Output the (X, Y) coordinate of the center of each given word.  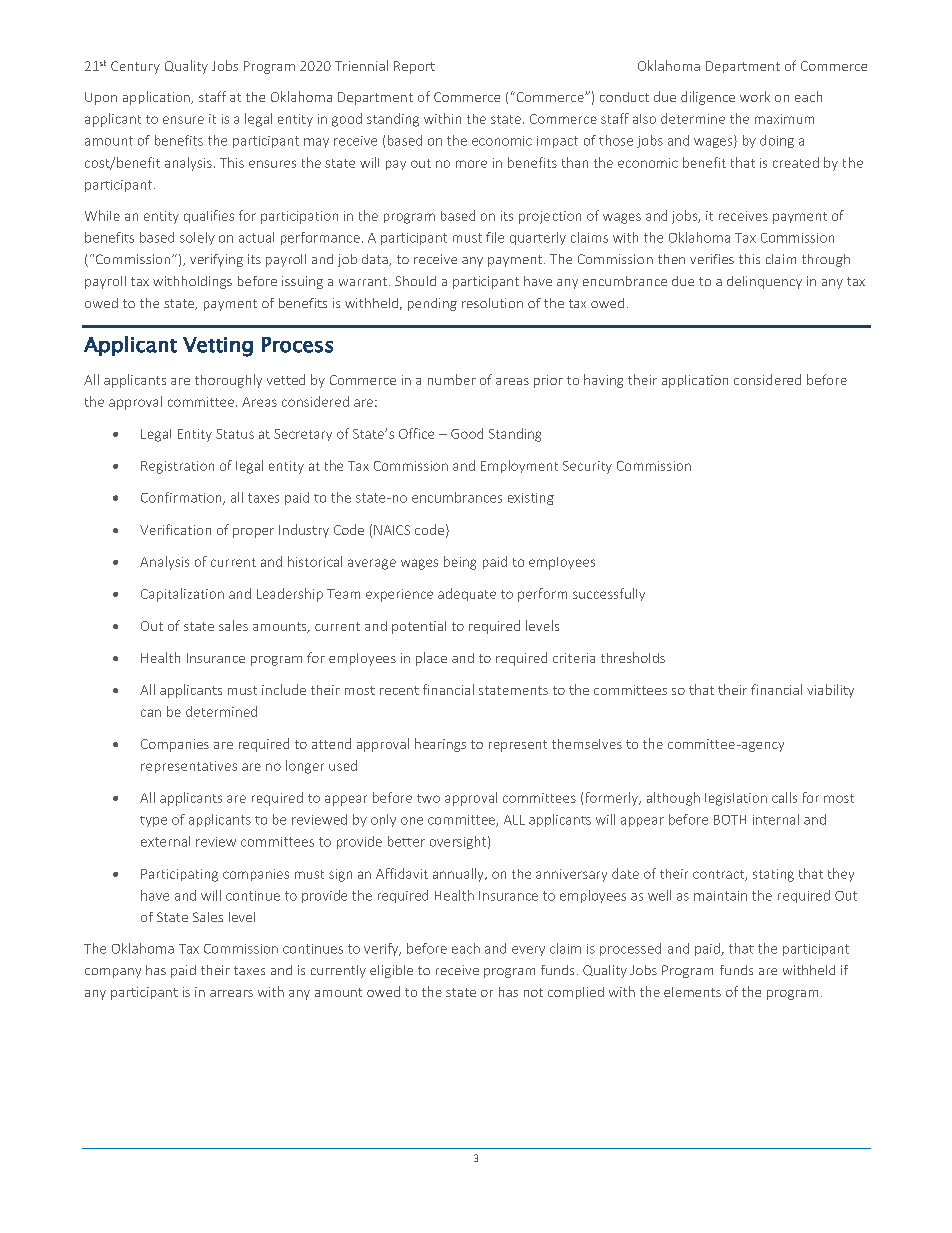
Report (414, 67)
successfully (609, 594)
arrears (231, 993)
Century (135, 67)
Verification (175, 529)
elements (692, 992)
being (460, 563)
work (755, 96)
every (528, 951)
